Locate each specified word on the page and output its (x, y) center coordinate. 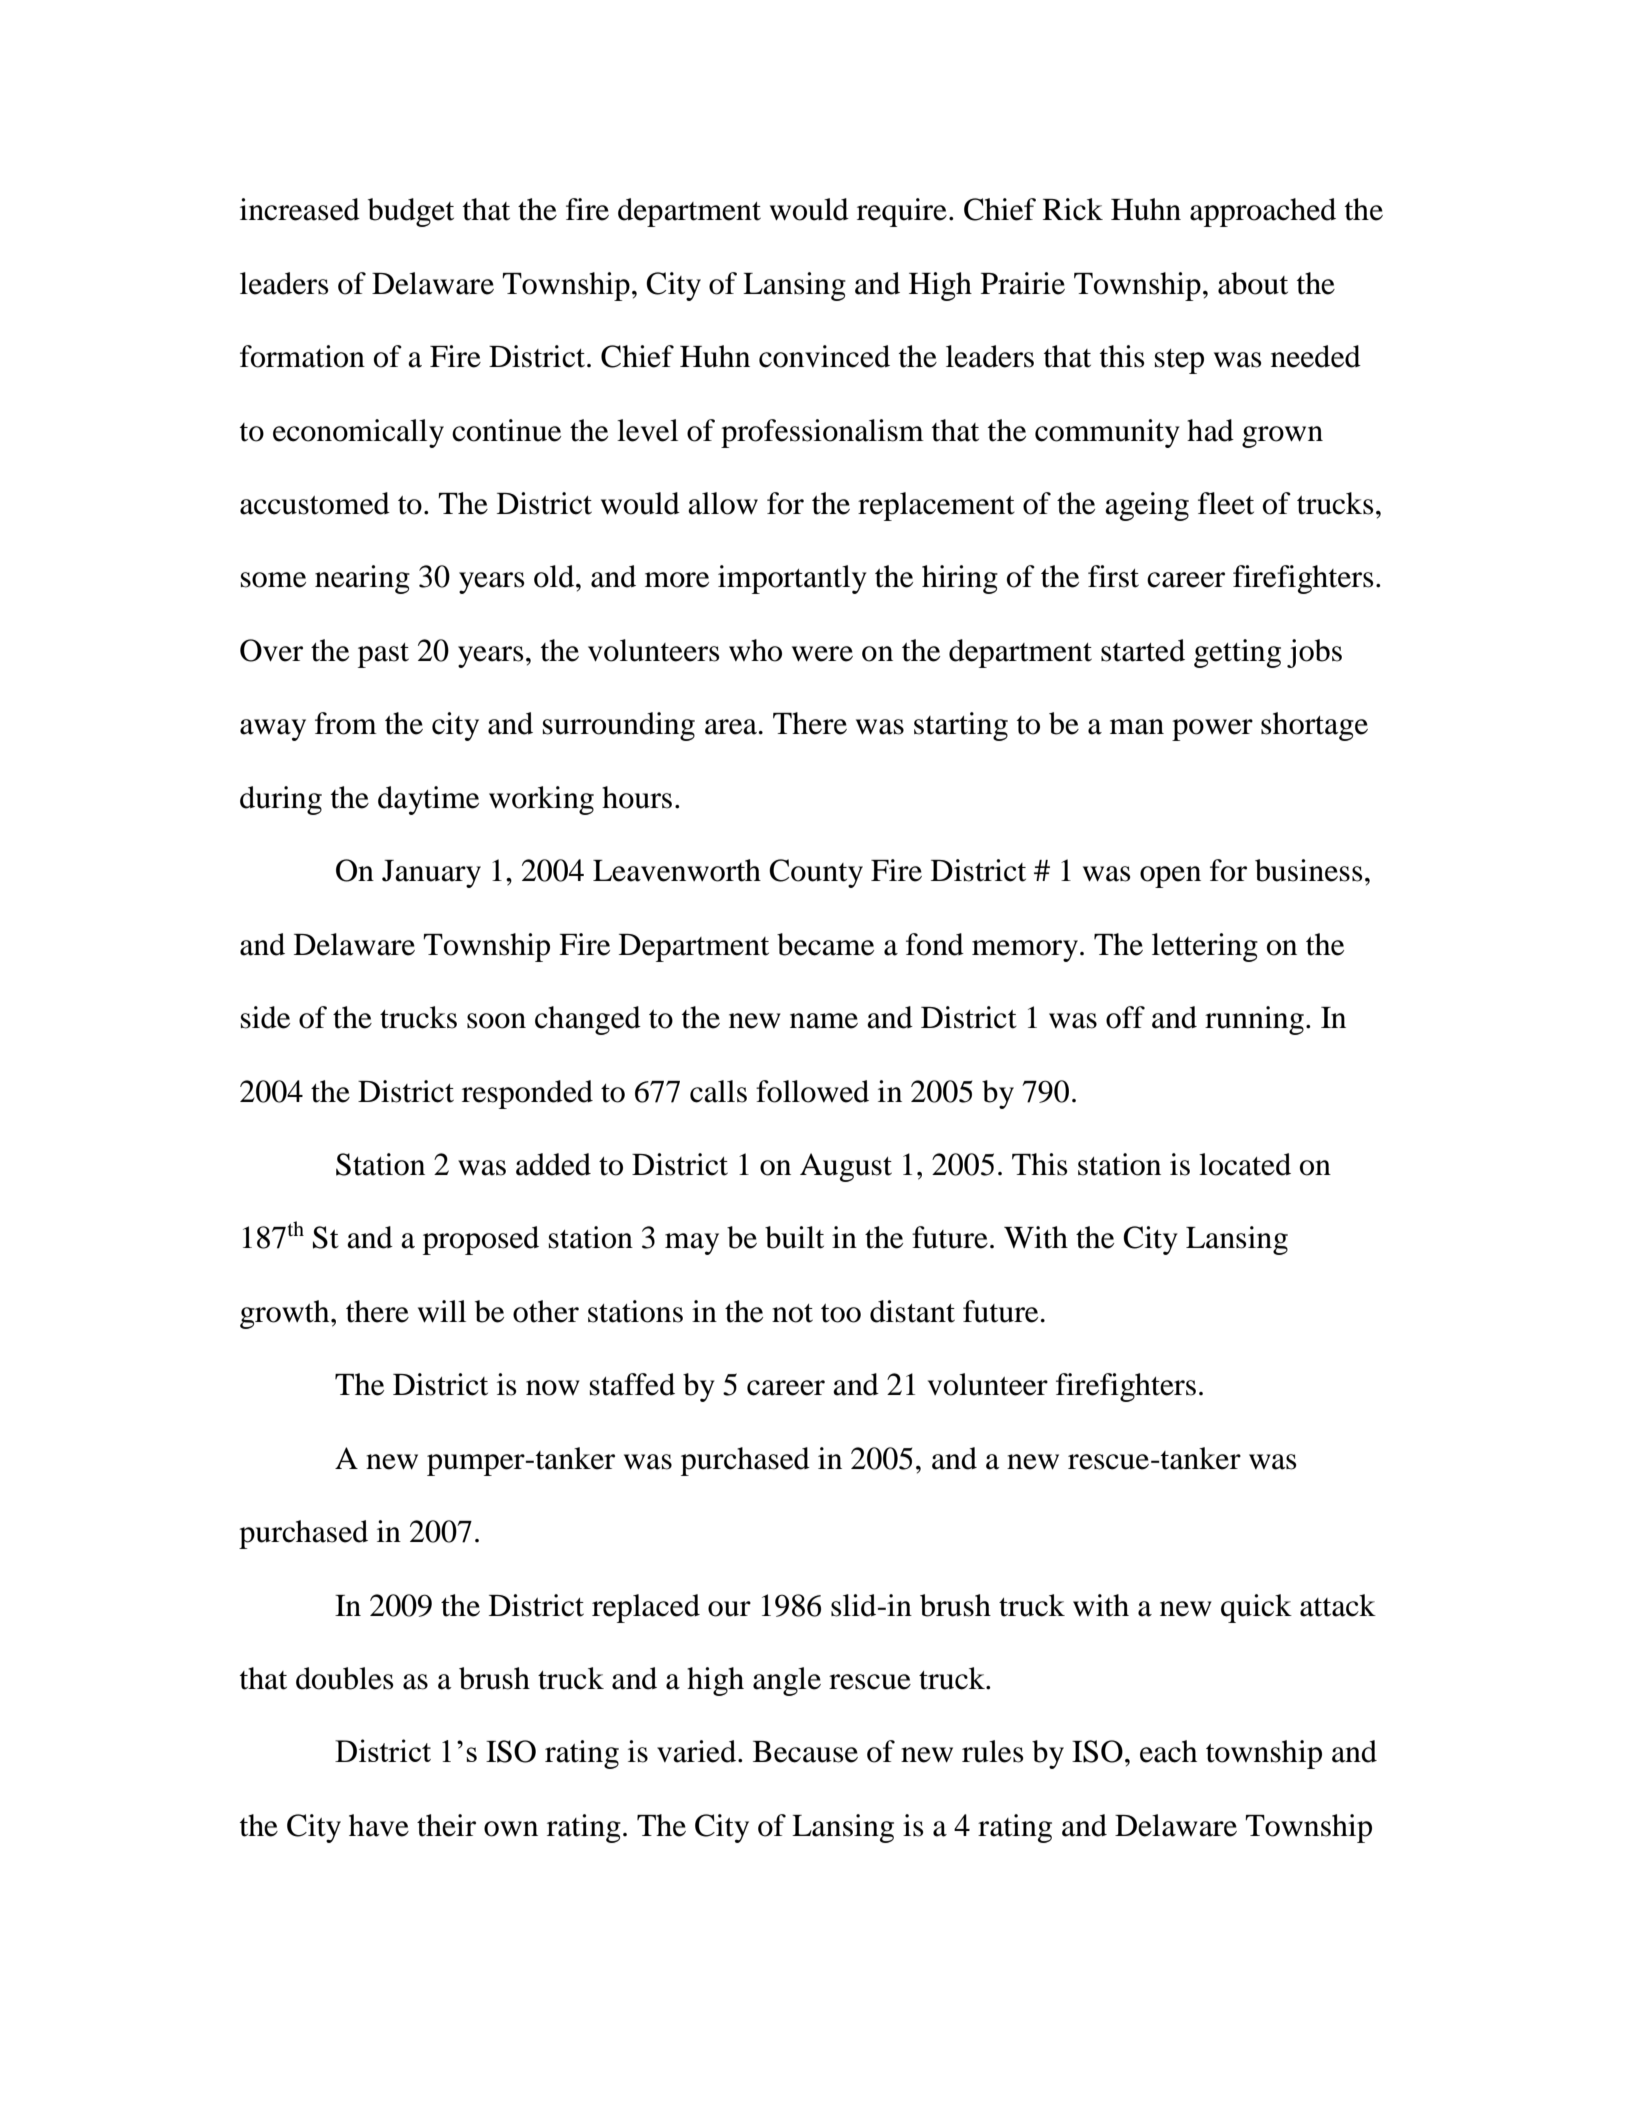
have (379, 1825)
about (1253, 283)
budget (411, 212)
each (1168, 1751)
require (902, 212)
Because (805, 1752)
